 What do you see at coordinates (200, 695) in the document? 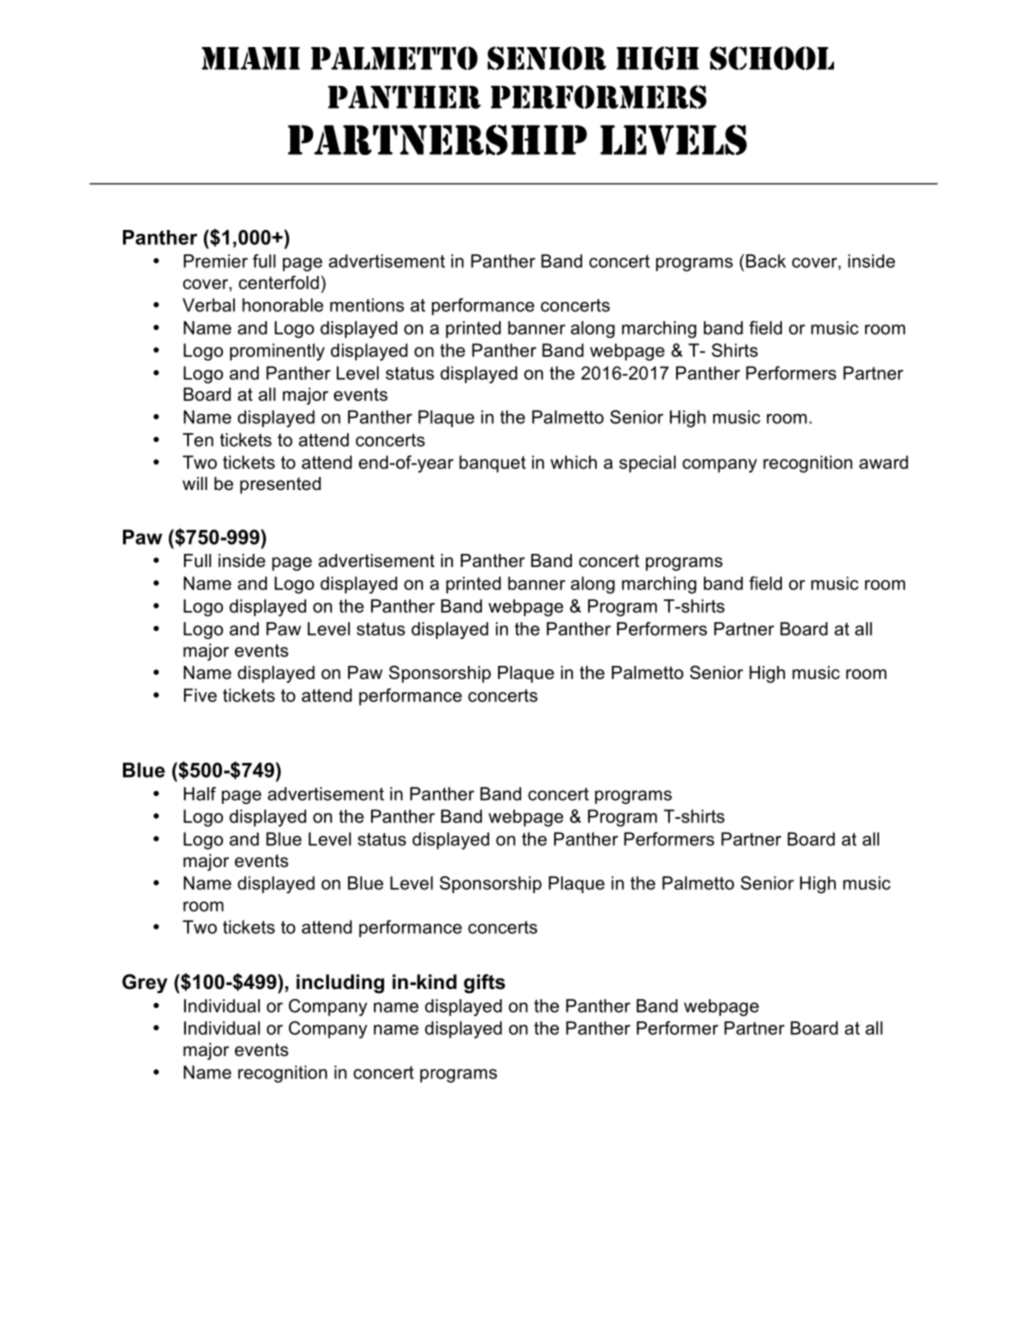
I see `Five` at bounding box center [200, 695].
